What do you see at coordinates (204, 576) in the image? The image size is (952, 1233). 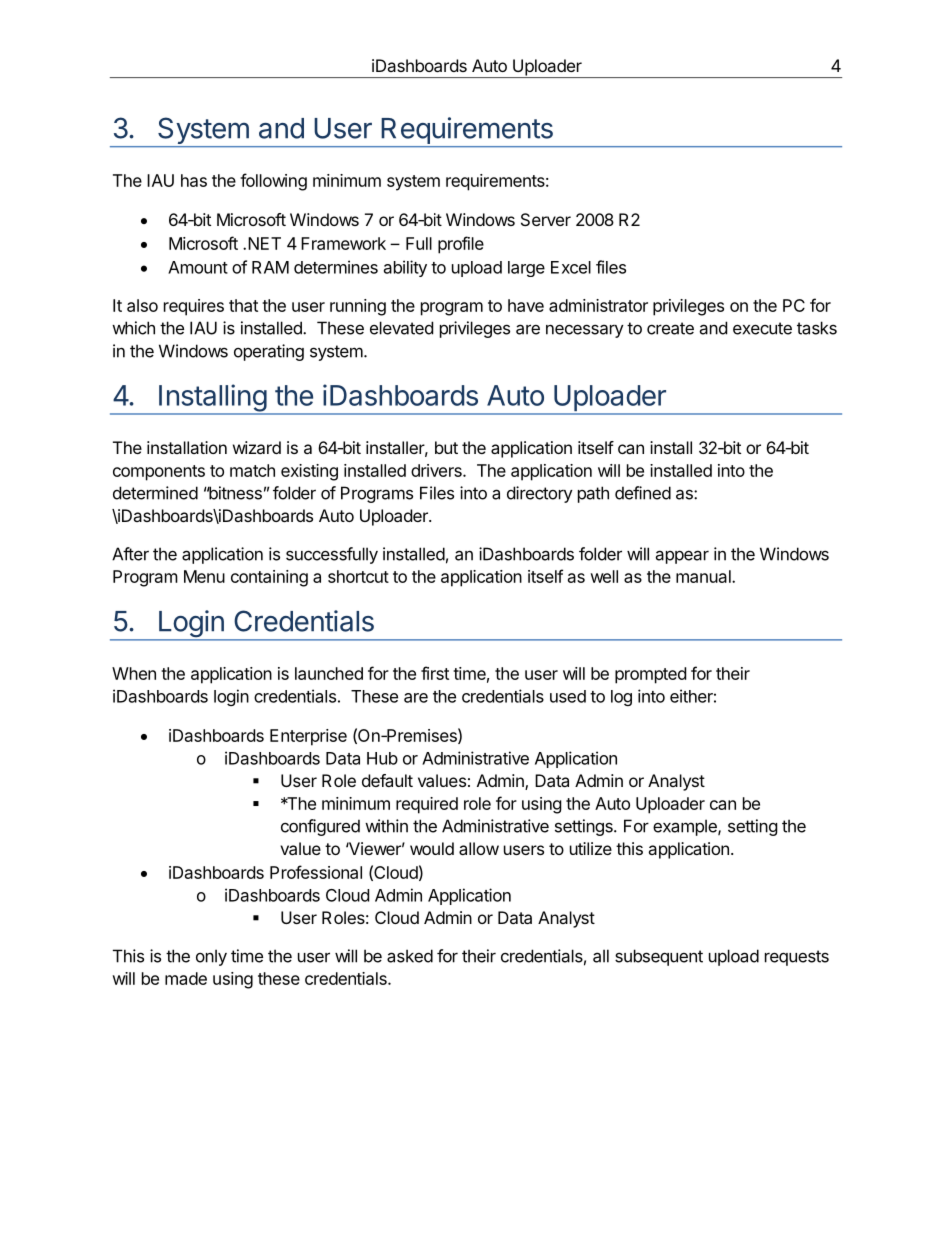 I see `Menu` at bounding box center [204, 576].
